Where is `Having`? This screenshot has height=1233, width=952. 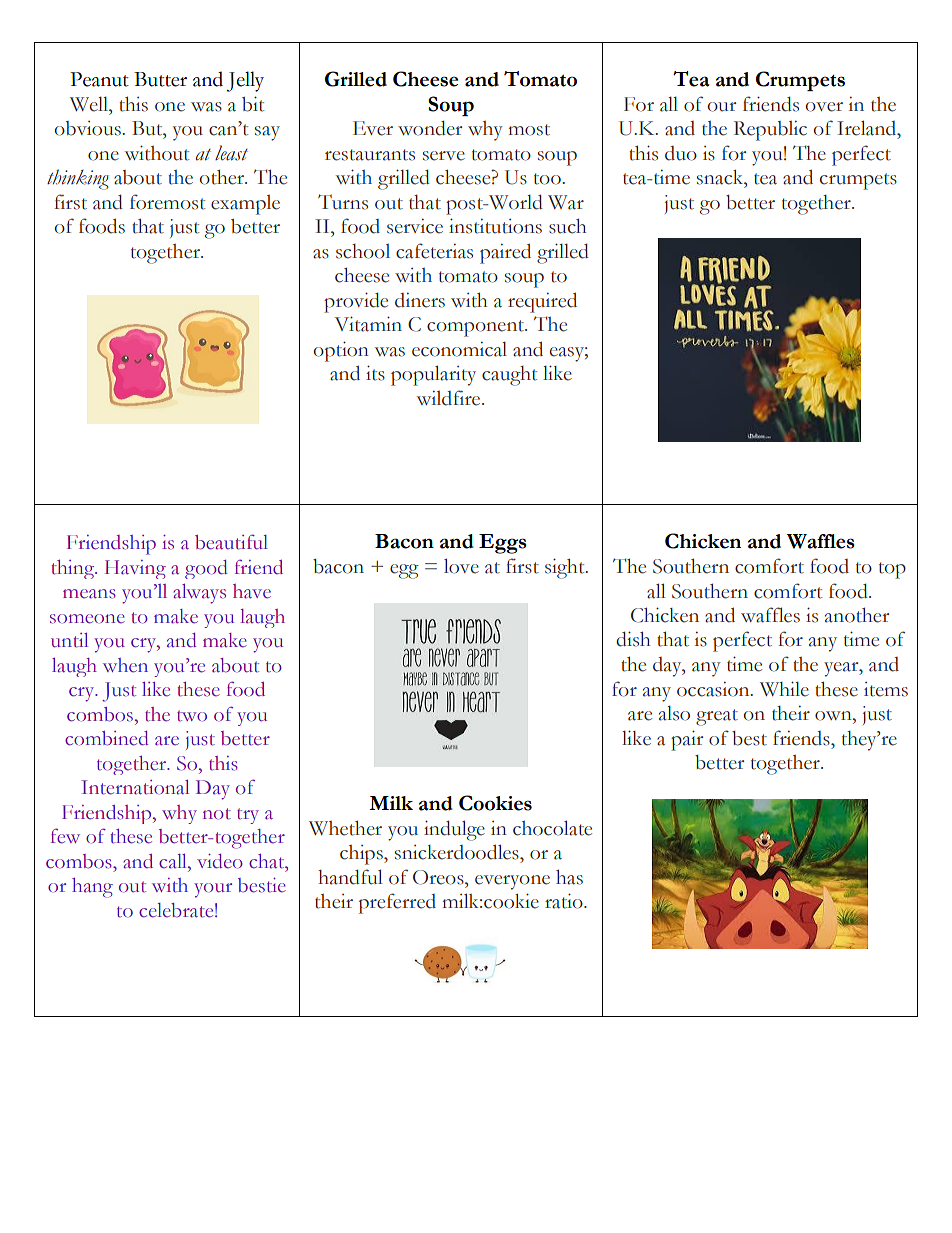
Having is located at coordinates (135, 569).
